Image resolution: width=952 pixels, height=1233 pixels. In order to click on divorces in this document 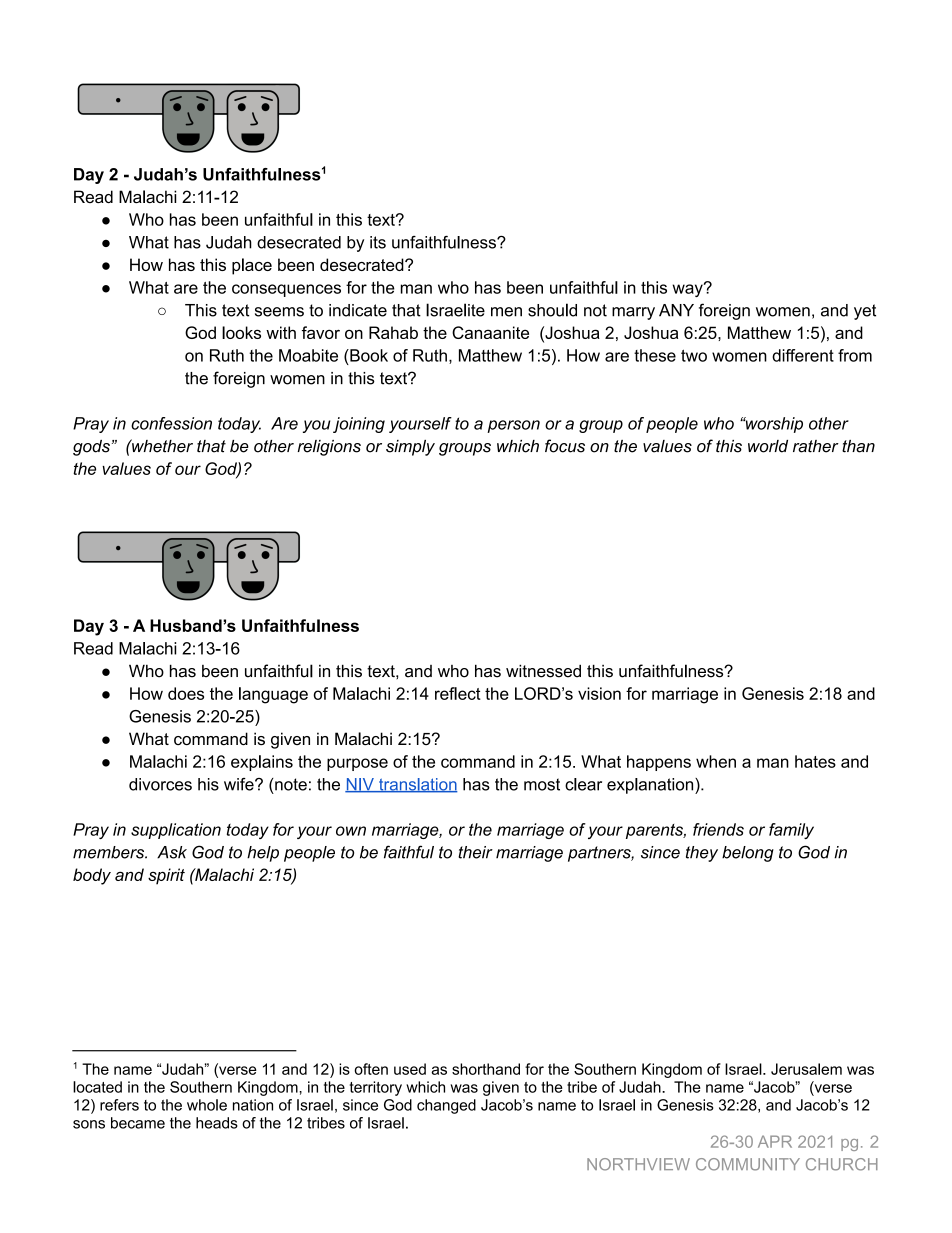, I will do `click(160, 784)`.
